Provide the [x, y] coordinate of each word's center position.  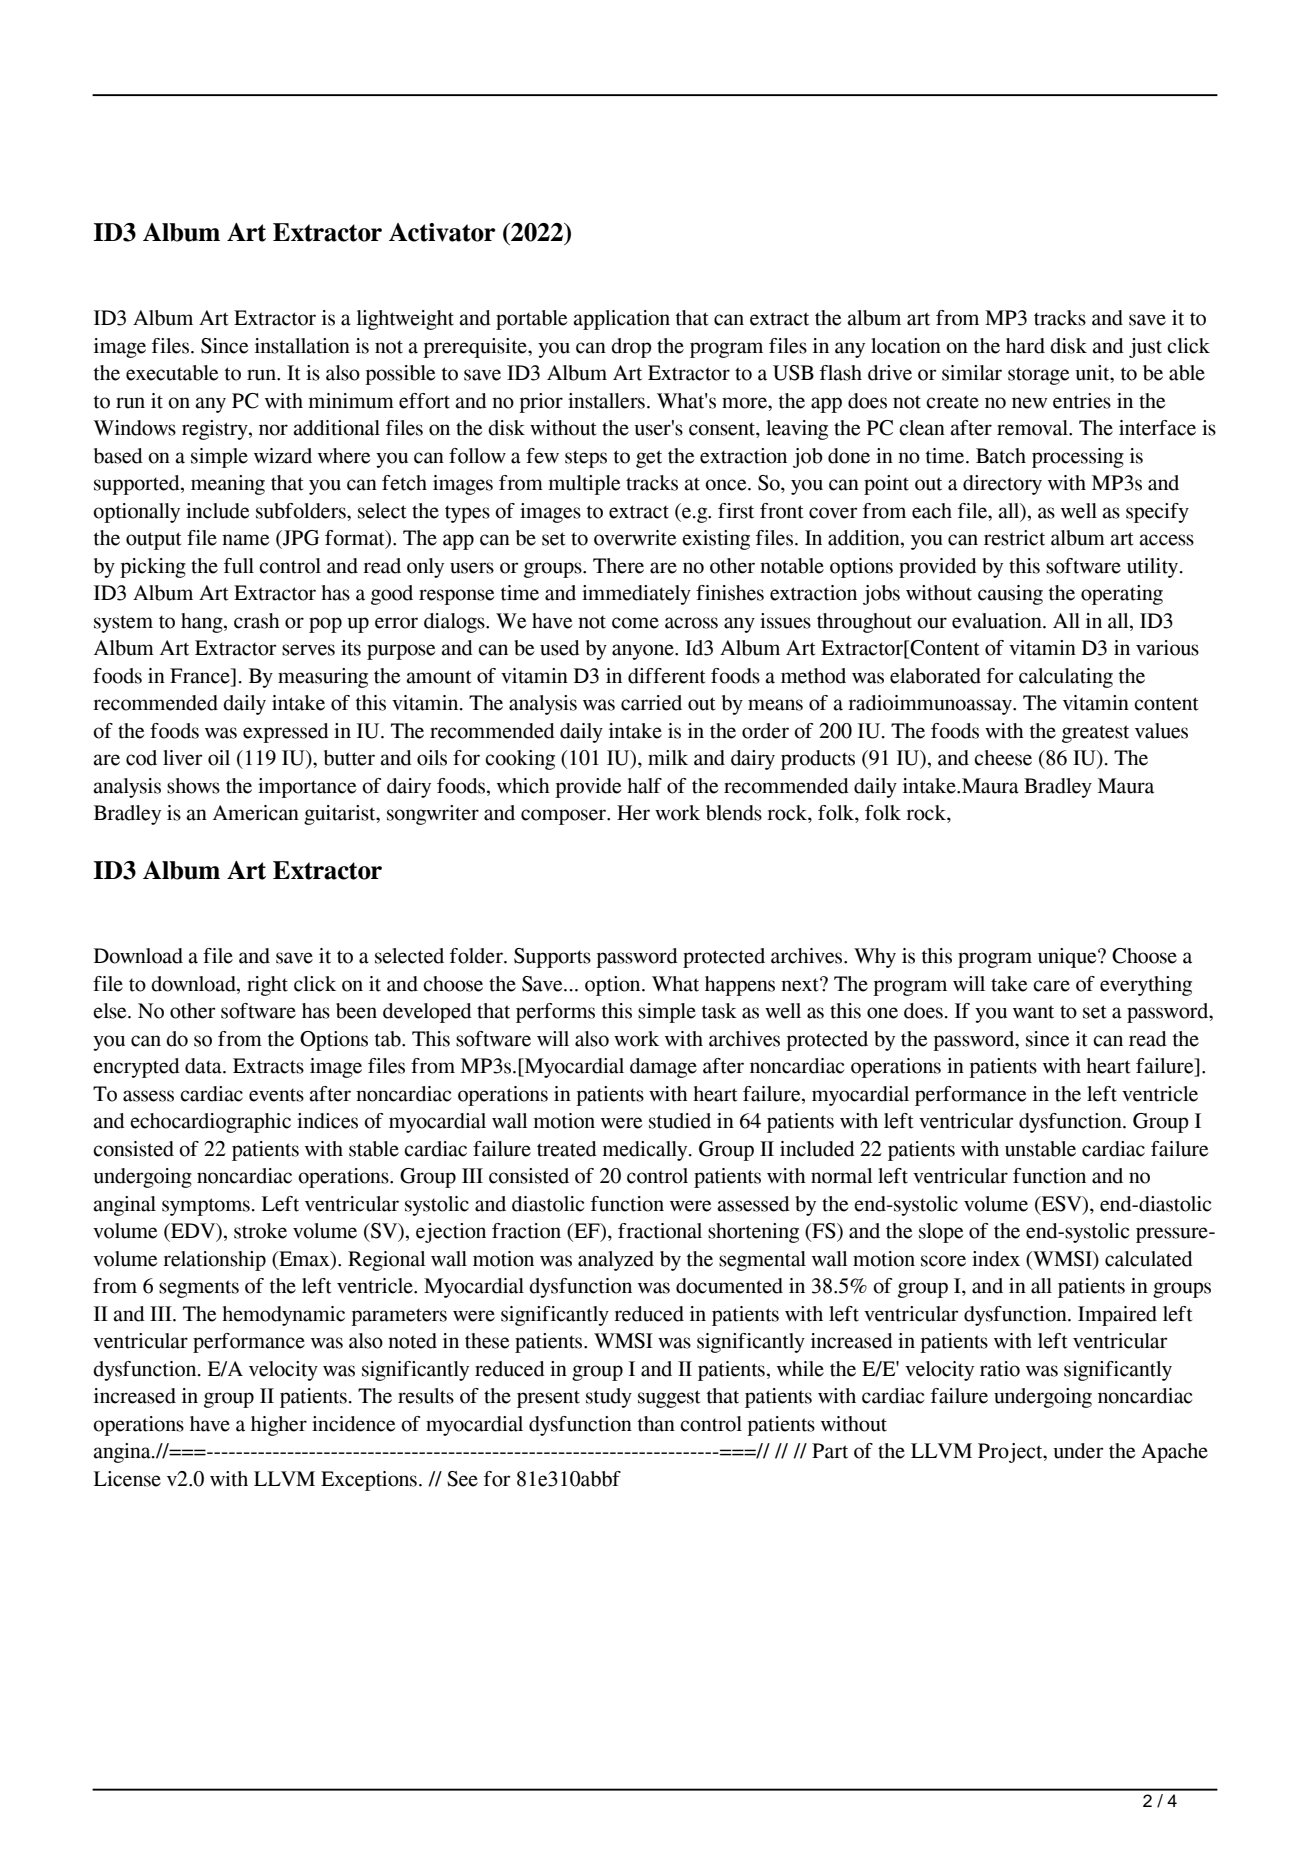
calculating [1066, 678]
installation [302, 346]
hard [1025, 346]
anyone [644, 652]
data [204, 1066]
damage [663, 1068]
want [1033, 1012]
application [621, 320]
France [201, 676]
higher [279, 1426]
